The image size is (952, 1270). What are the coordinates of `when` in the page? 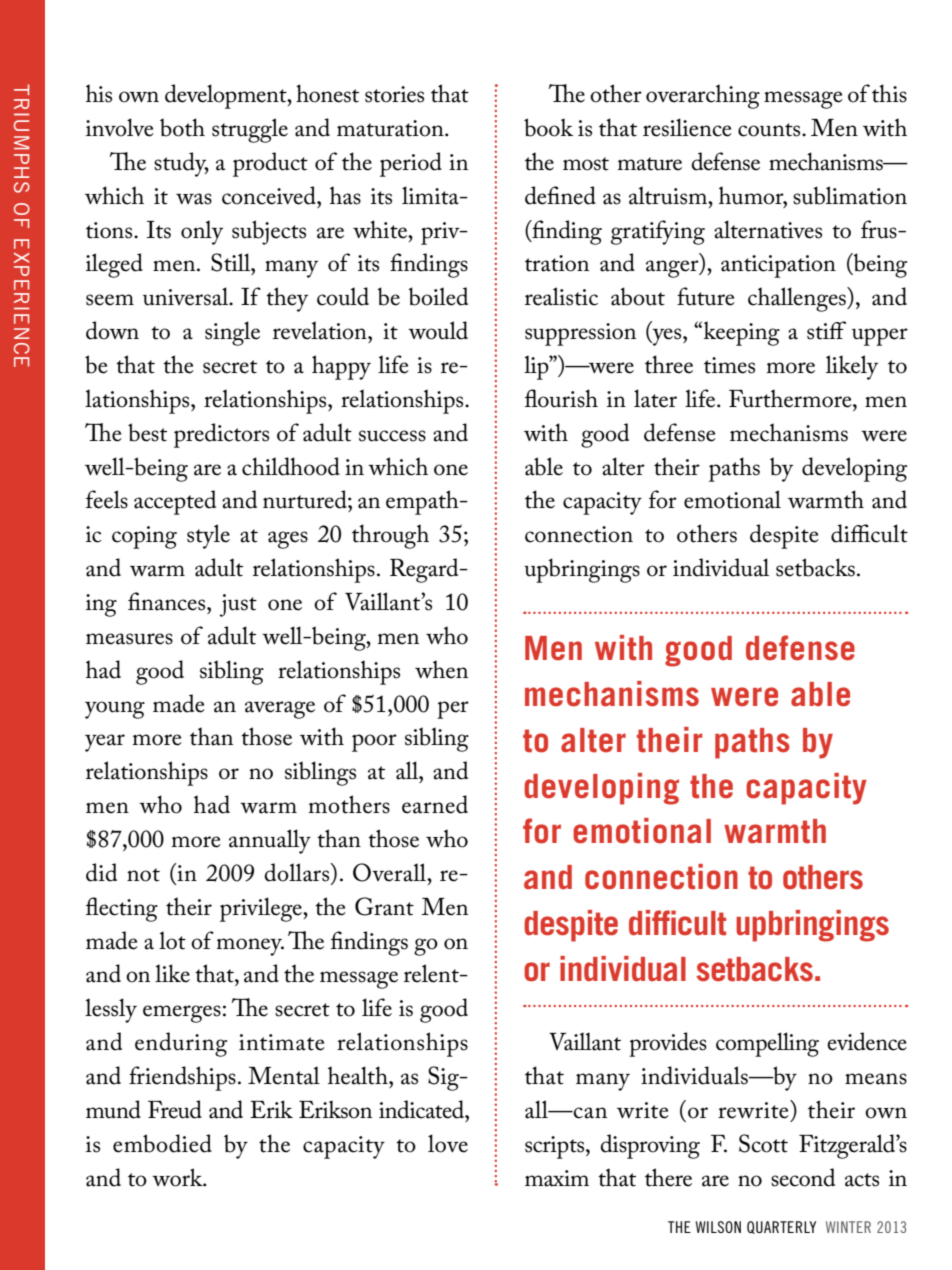 It's located at (441, 669).
